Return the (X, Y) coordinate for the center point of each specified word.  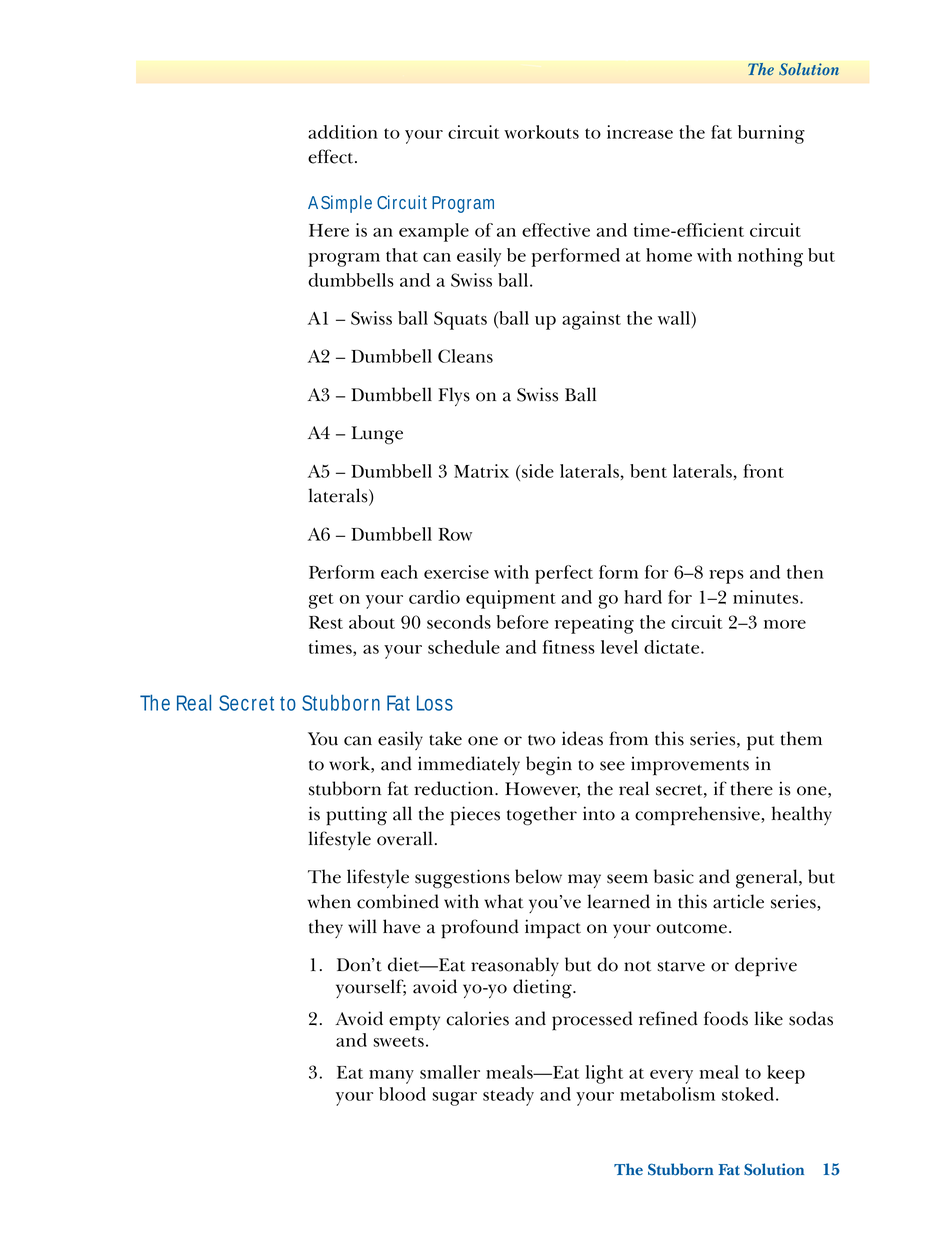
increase (640, 132)
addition (343, 132)
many (391, 1077)
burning (771, 134)
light (604, 1074)
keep (786, 1074)
